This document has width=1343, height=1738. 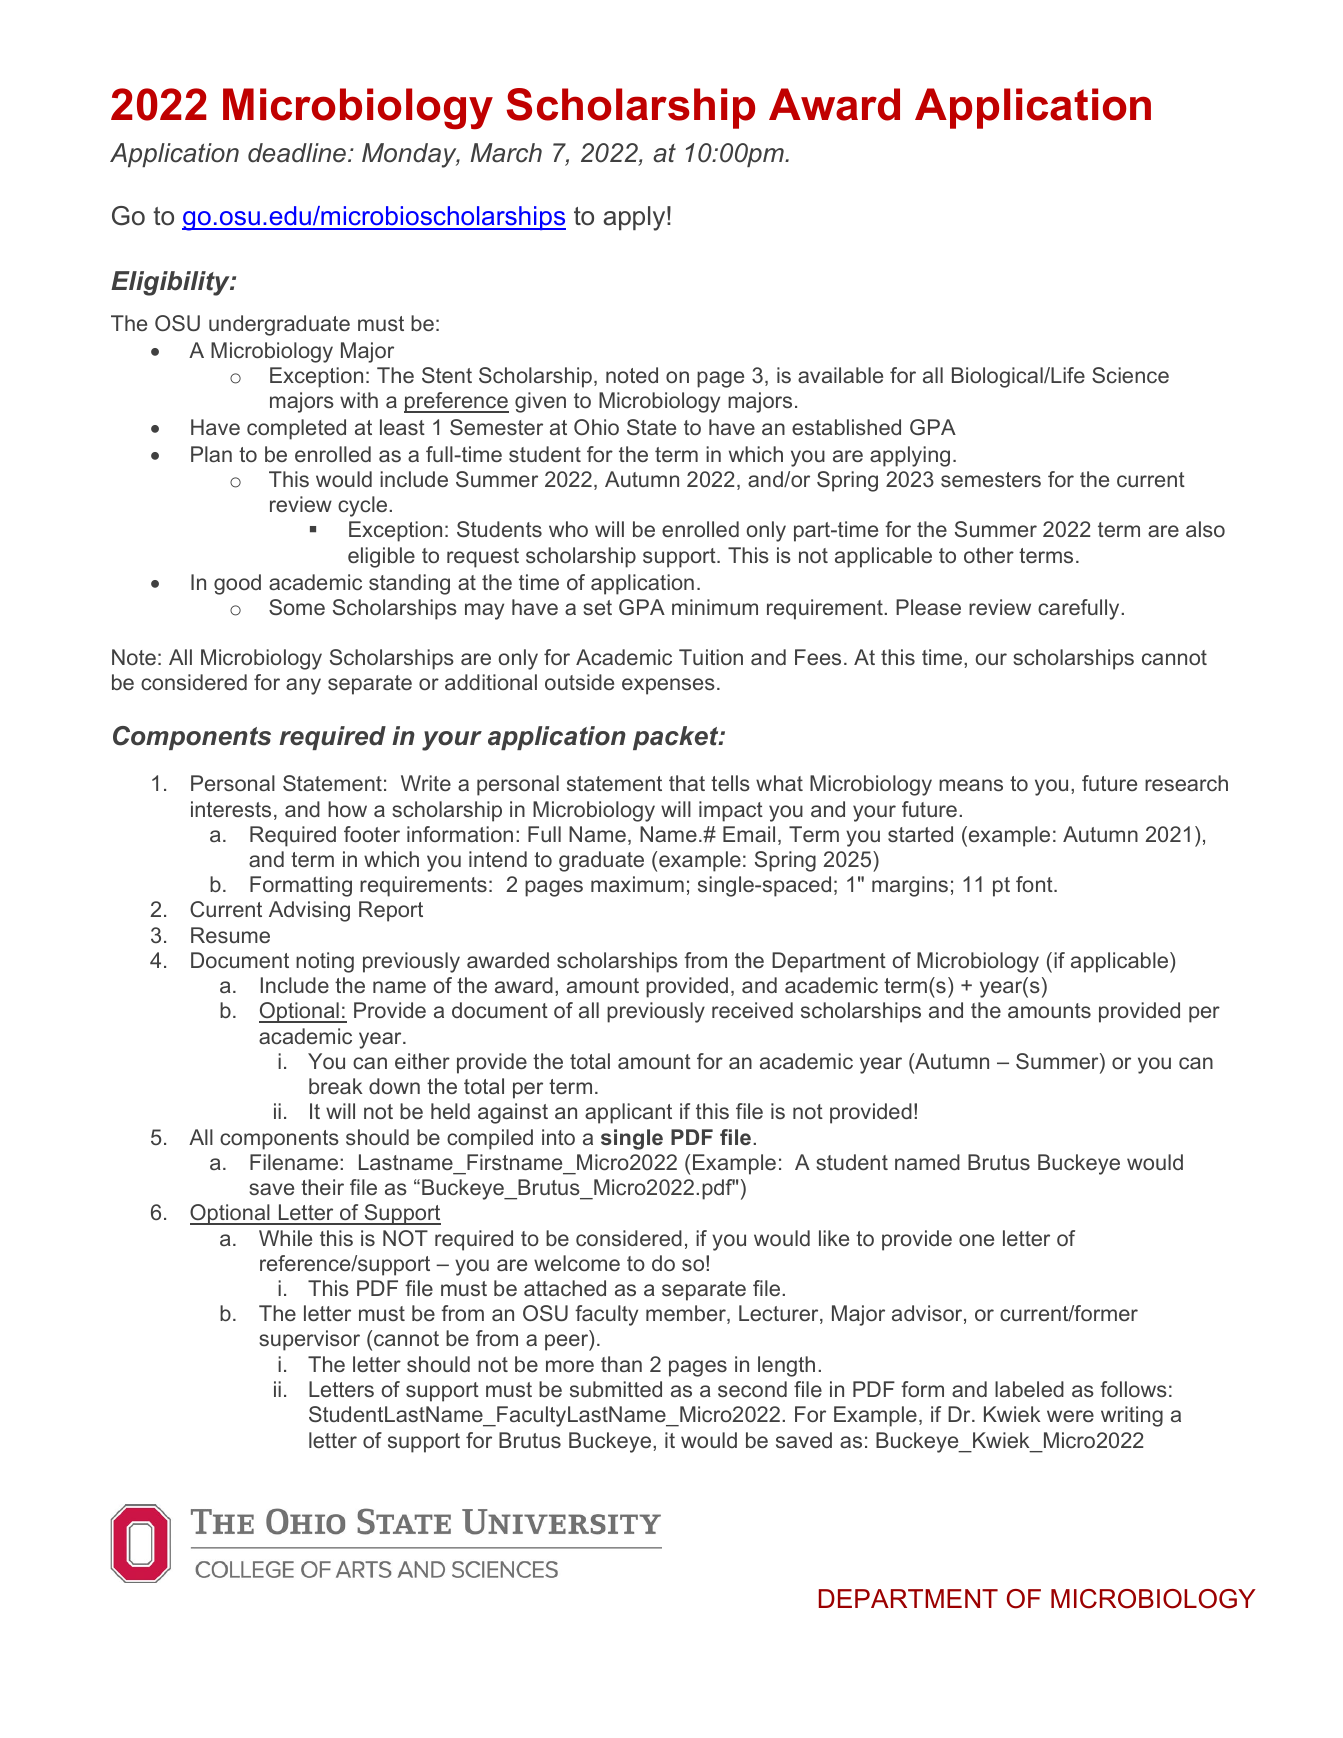 I want to click on also, so click(x=1205, y=529).
